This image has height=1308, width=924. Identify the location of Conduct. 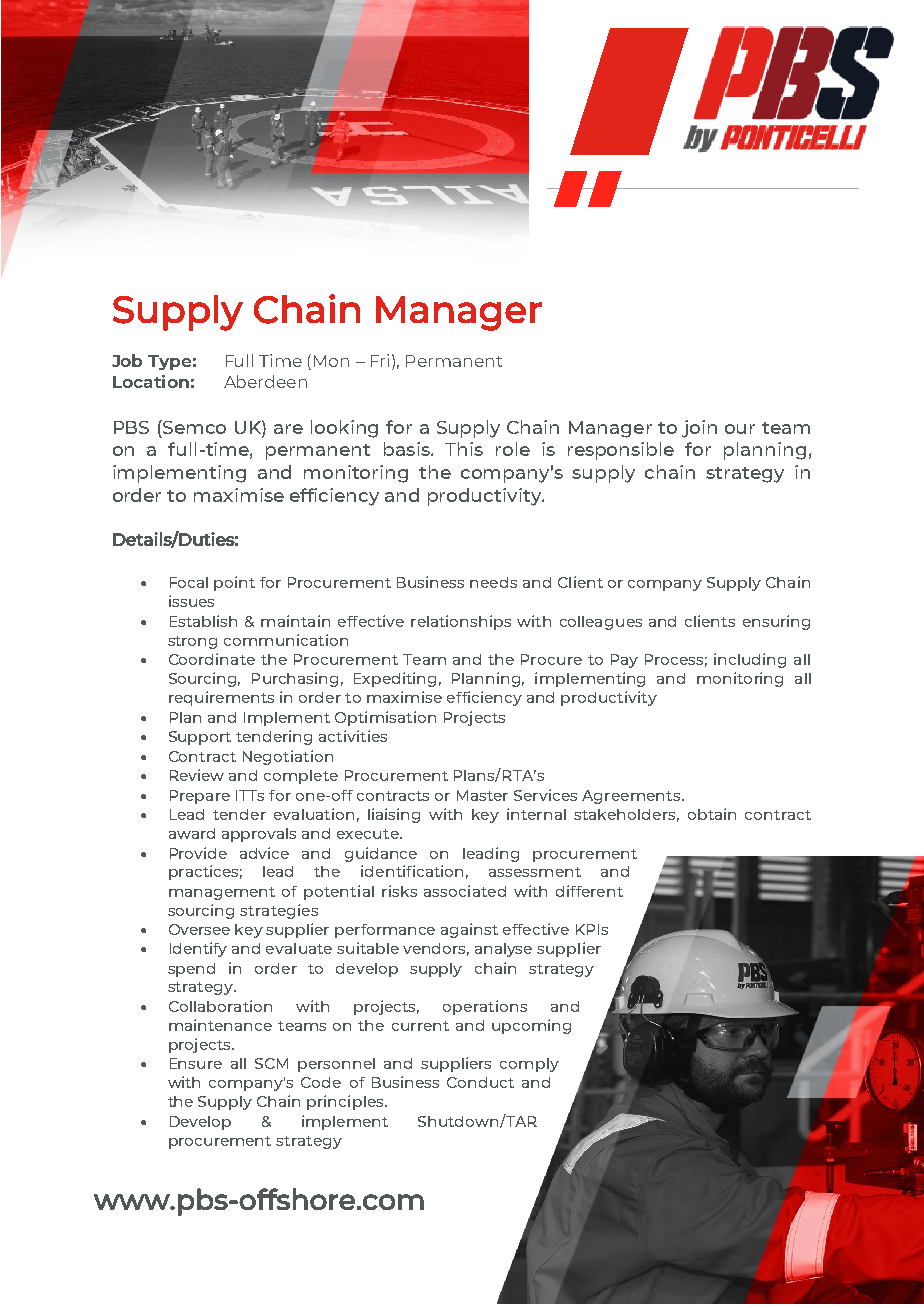
(480, 1082).
